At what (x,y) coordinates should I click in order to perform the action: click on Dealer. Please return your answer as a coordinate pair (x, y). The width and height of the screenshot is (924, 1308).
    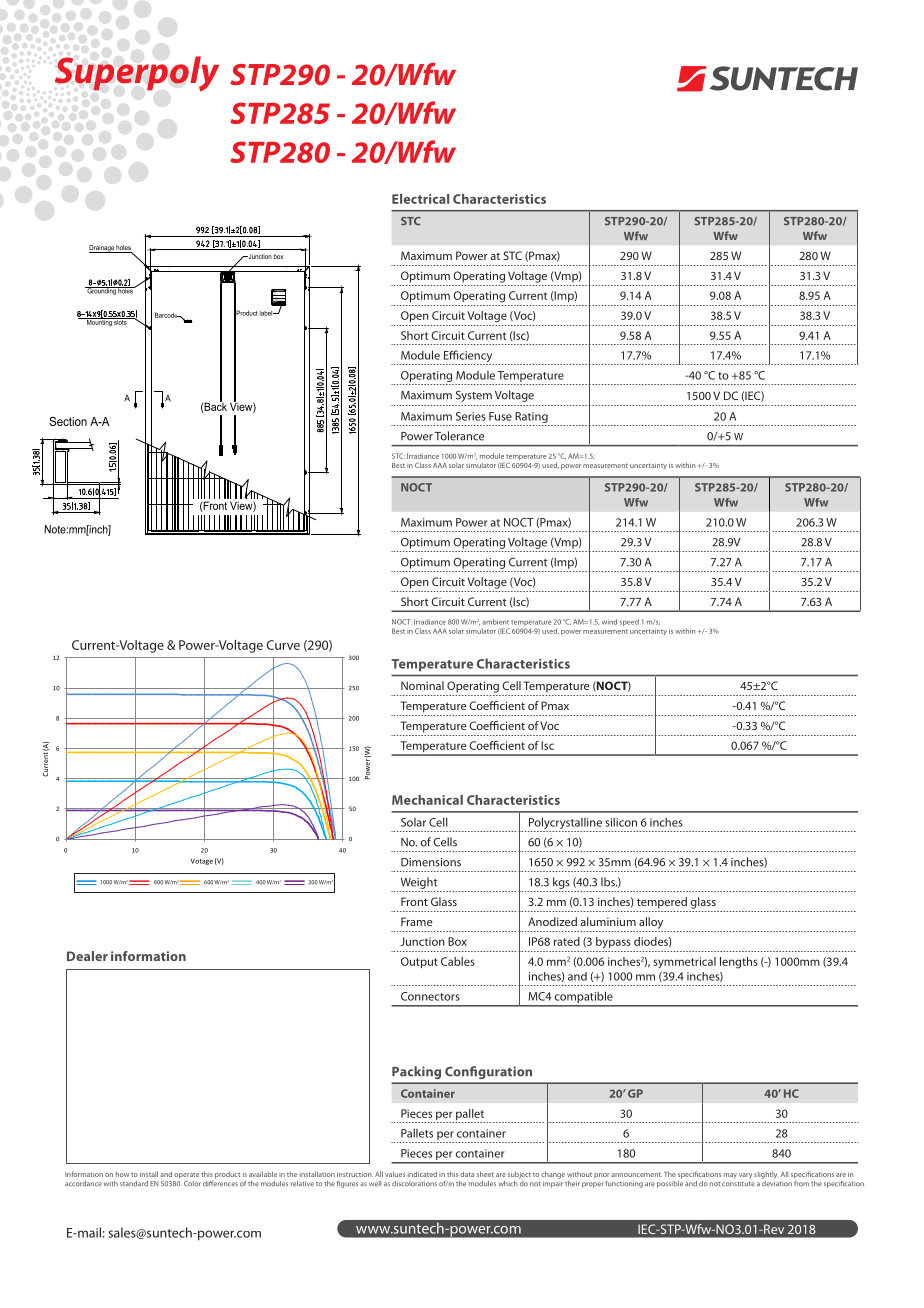
    Looking at the image, I should click on (87, 956).
